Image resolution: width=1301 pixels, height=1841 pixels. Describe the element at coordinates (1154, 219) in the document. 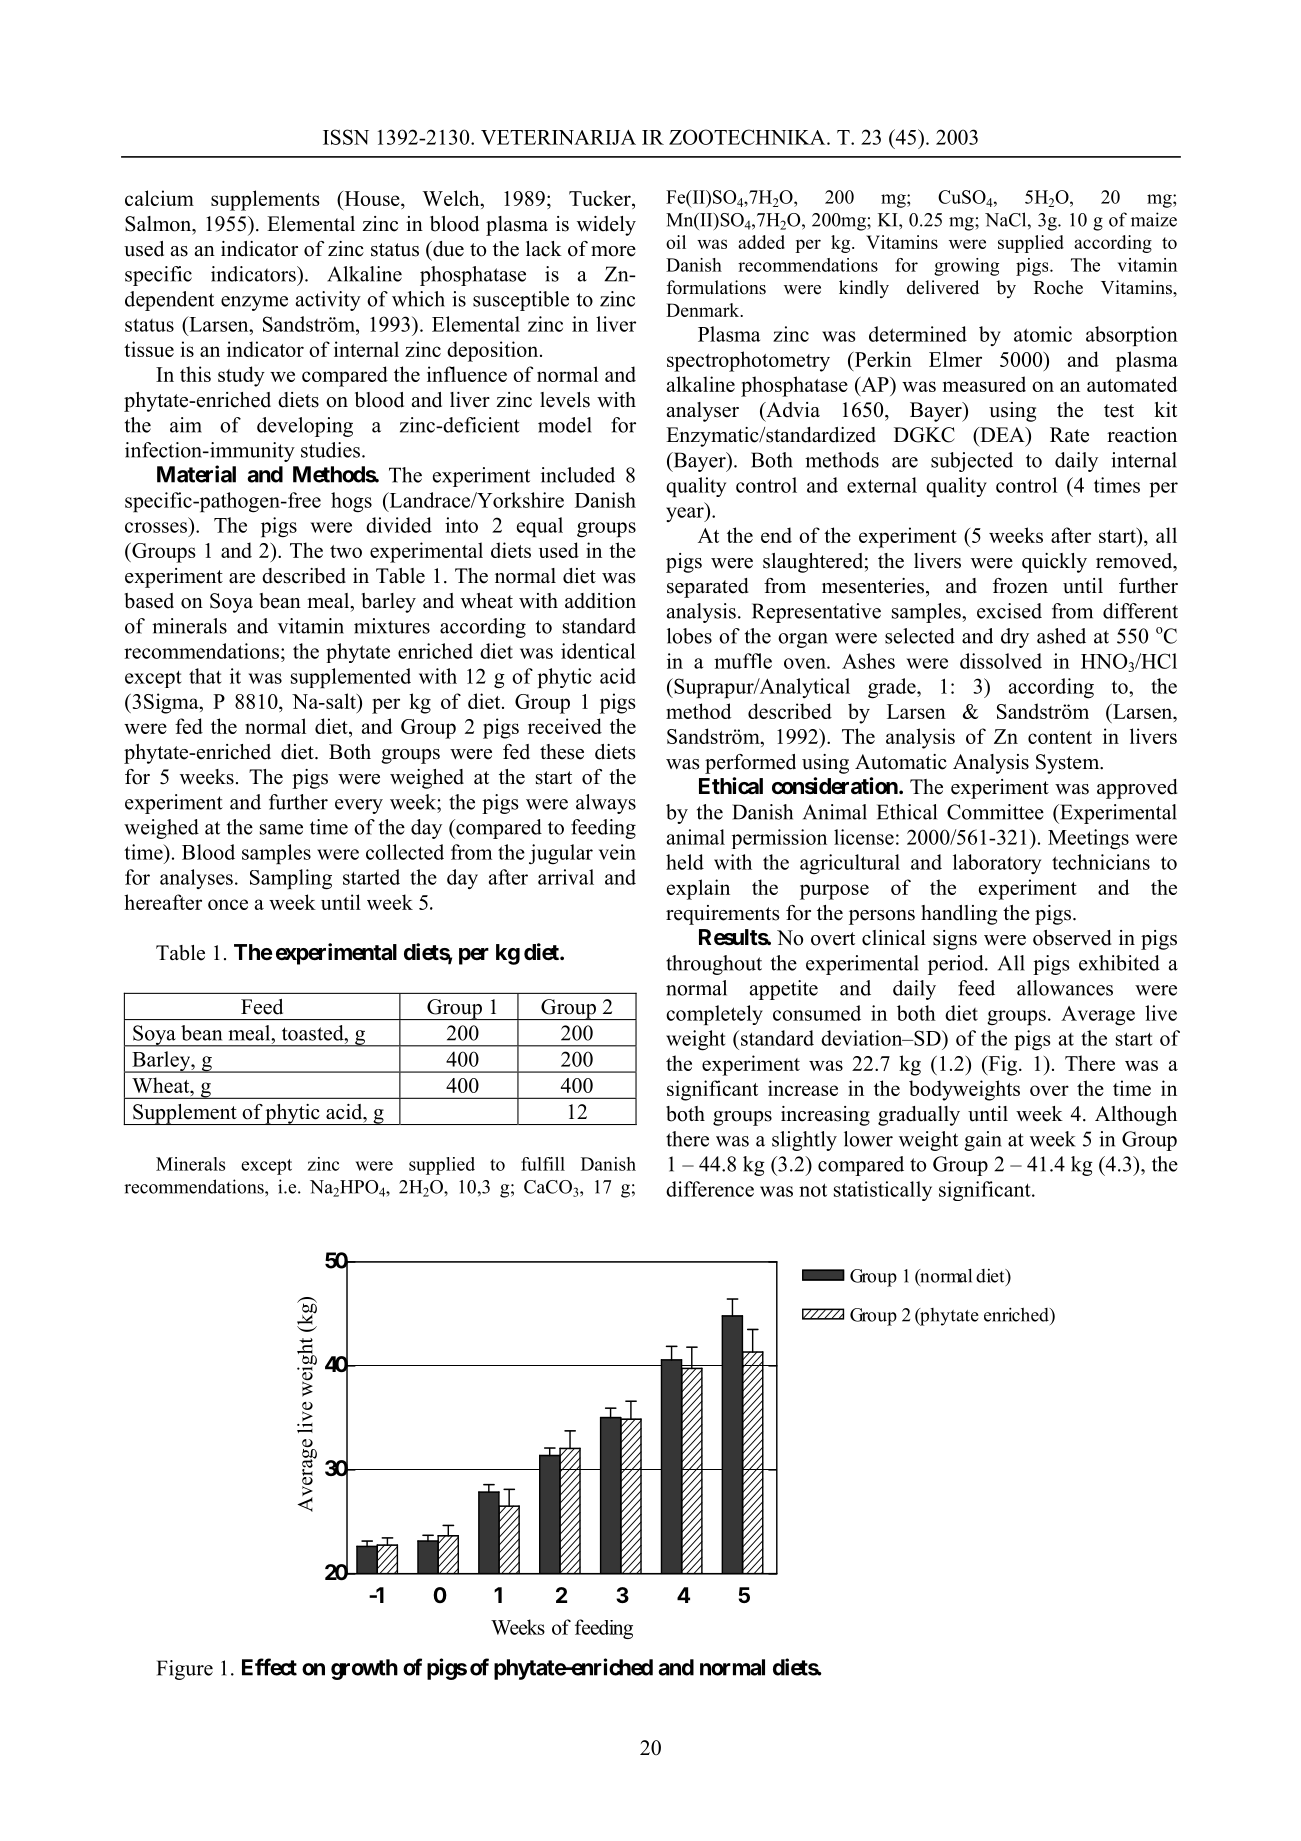

I see `maize` at that location.
